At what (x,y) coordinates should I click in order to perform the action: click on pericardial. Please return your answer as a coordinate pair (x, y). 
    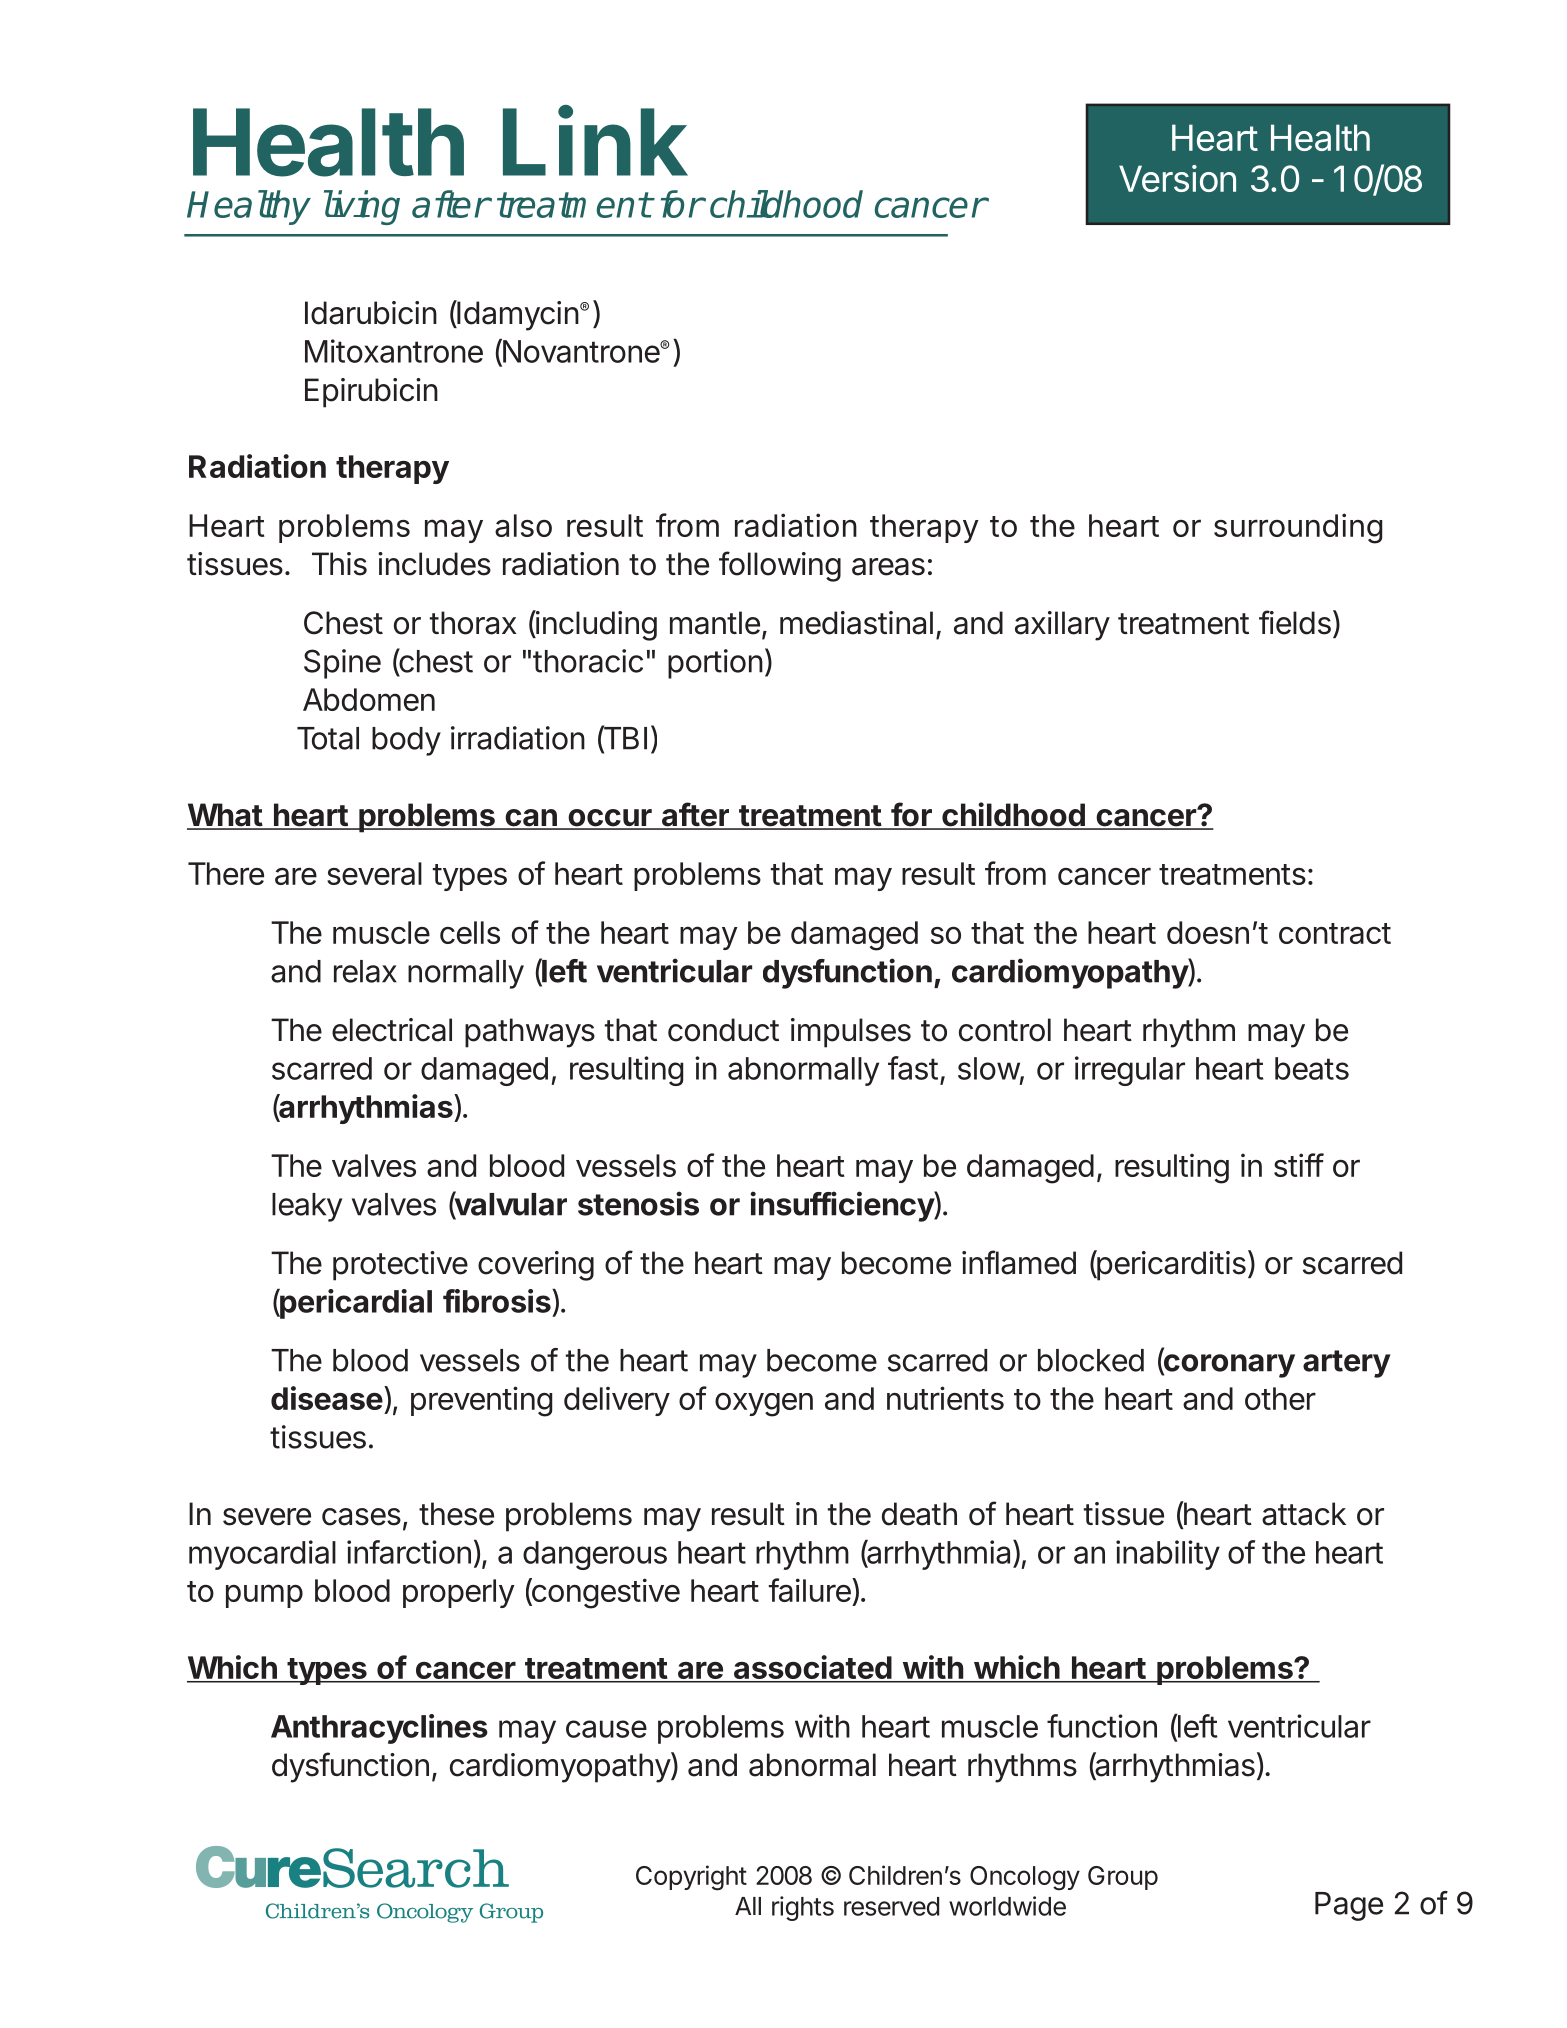
    Looking at the image, I should click on (355, 1304).
